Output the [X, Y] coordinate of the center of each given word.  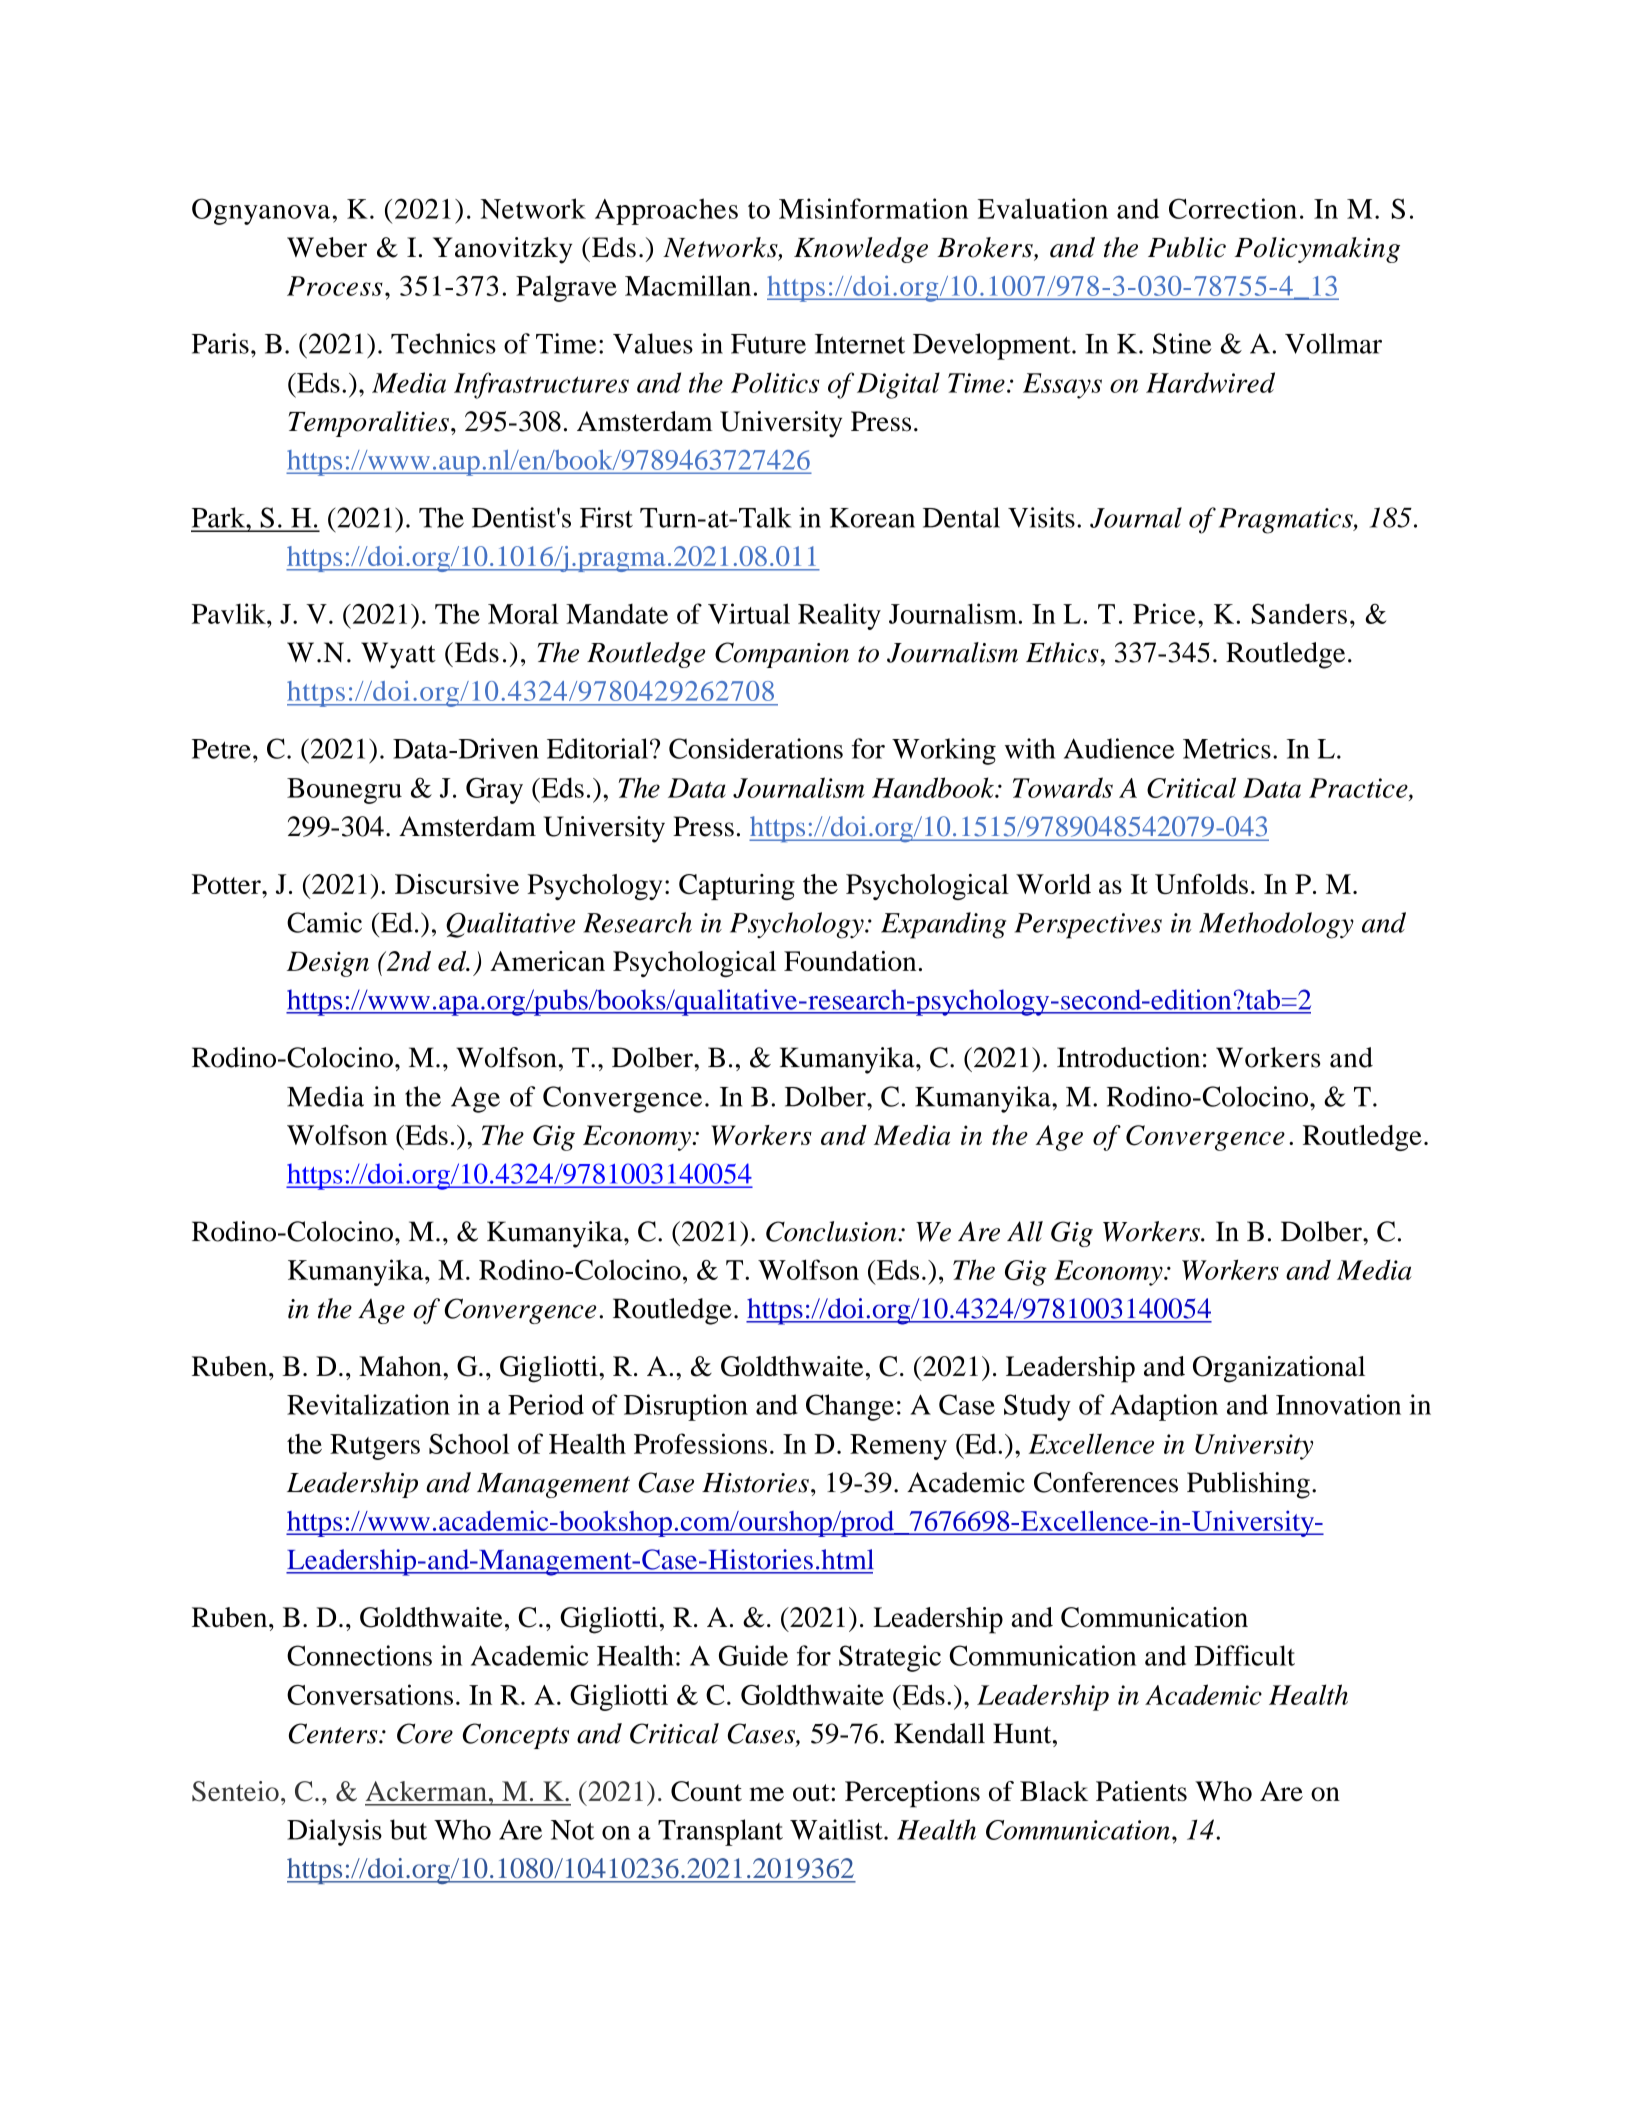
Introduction [1128, 1057]
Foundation [850, 961]
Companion [782, 655]
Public [1187, 247]
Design [328, 964]
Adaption [1164, 1407]
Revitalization [368, 1404]
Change [850, 1407]
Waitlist [837, 1829]
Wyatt [398, 655]
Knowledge [861, 250]
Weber [327, 247]
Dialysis [334, 1832]
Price [1164, 613]
